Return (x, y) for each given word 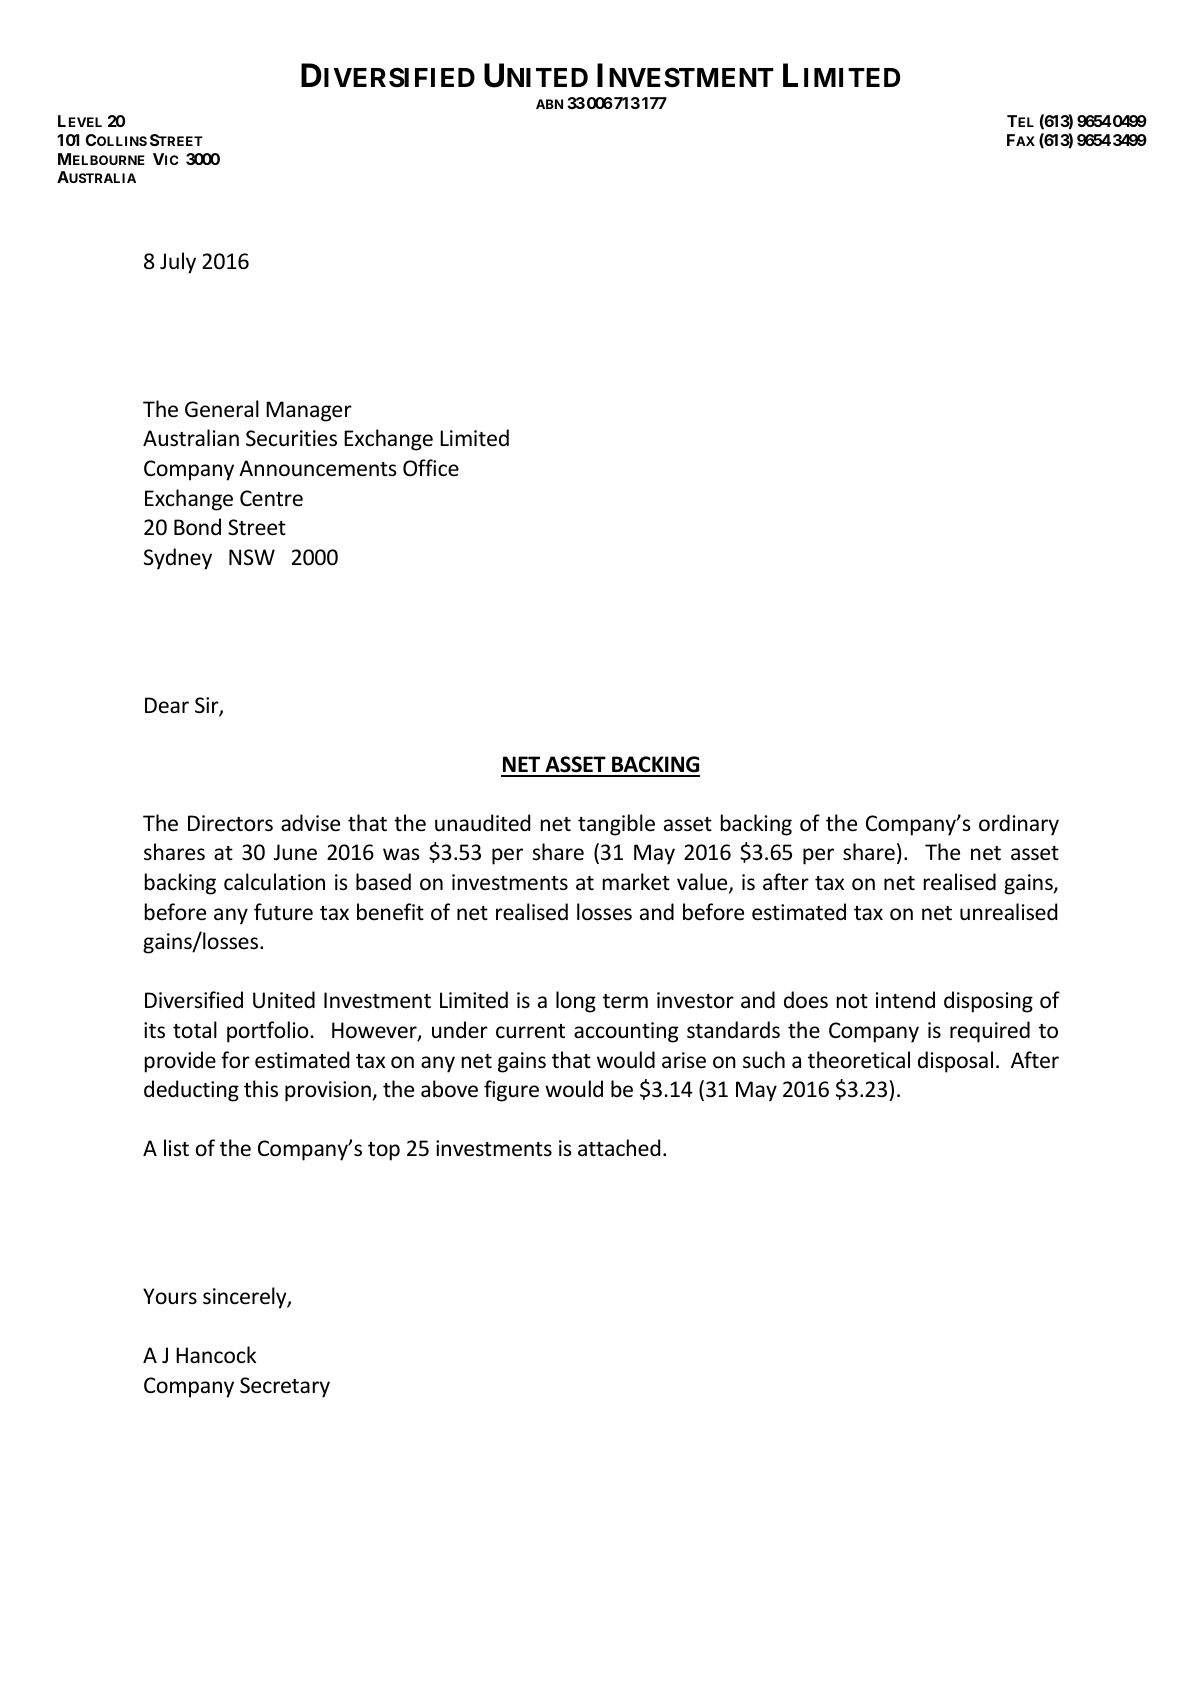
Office (431, 468)
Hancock (216, 1355)
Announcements (317, 468)
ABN (549, 104)
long (576, 1002)
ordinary (1019, 825)
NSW (252, 557)
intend (905, 1000)
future (283, 912)
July (178, 263)
